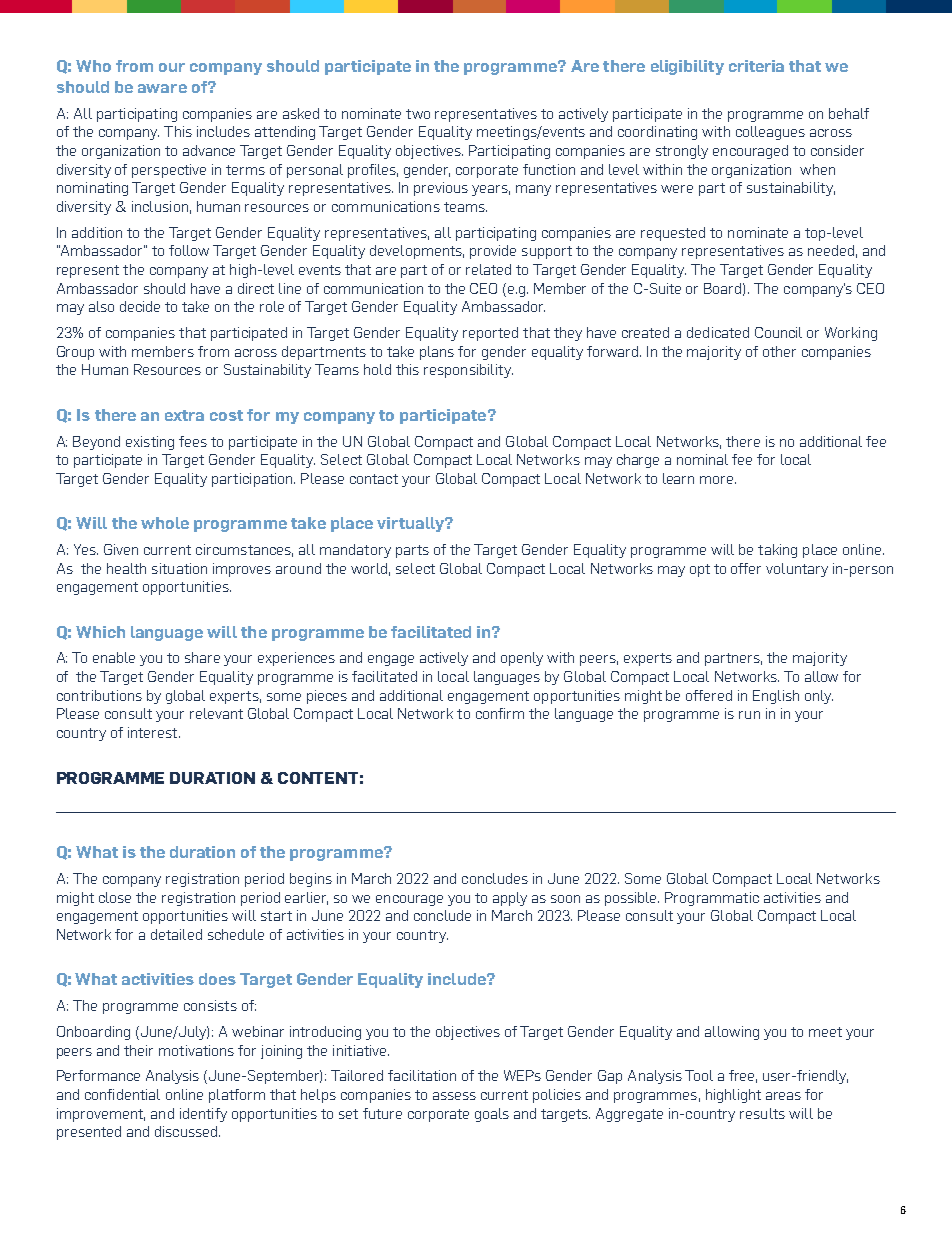 The width and height of the screenshot is (952, 1233). I want to click on assess, so click(454, 1096).
